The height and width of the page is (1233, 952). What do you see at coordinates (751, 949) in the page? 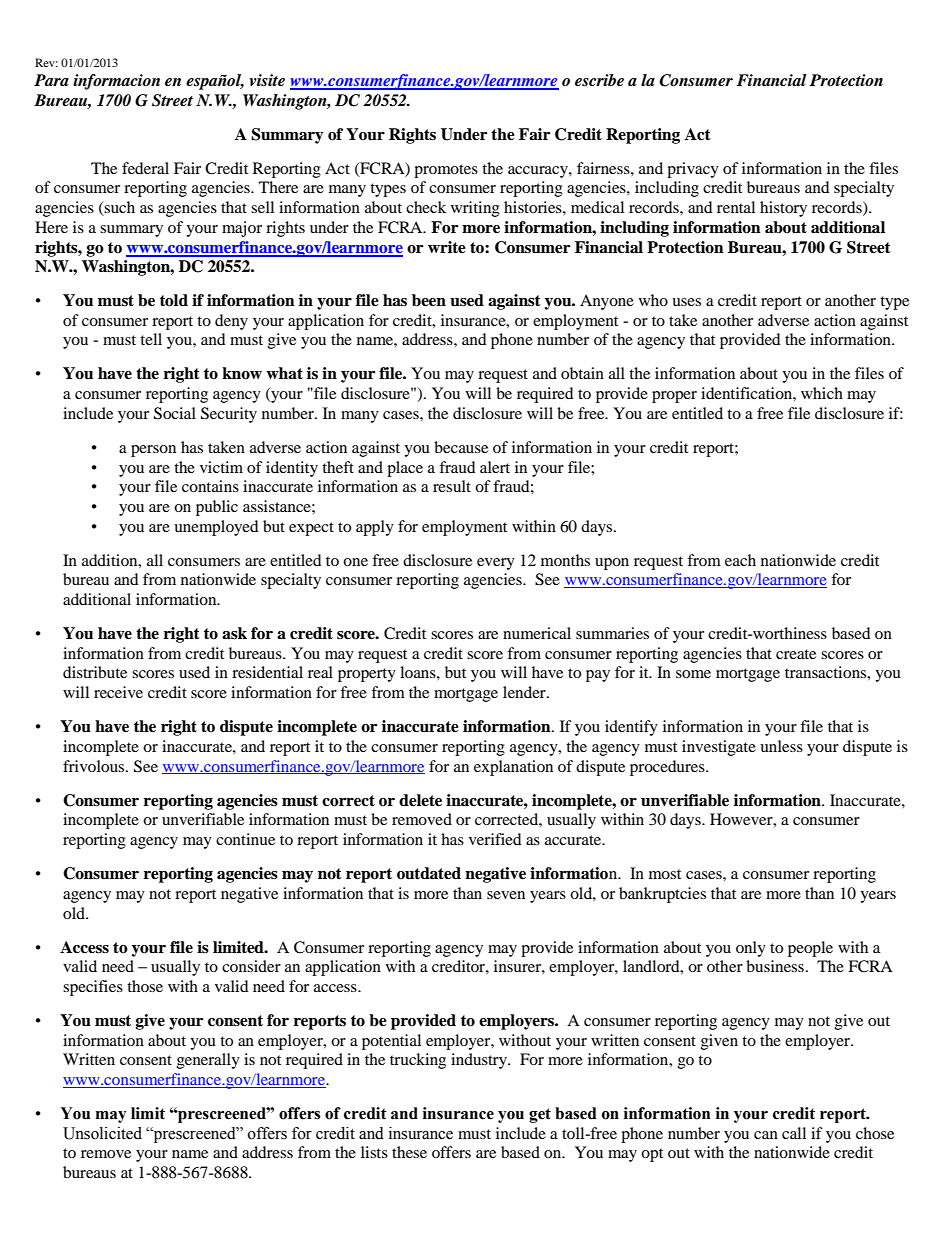
I see `only` at bounding box center [751, 949].
